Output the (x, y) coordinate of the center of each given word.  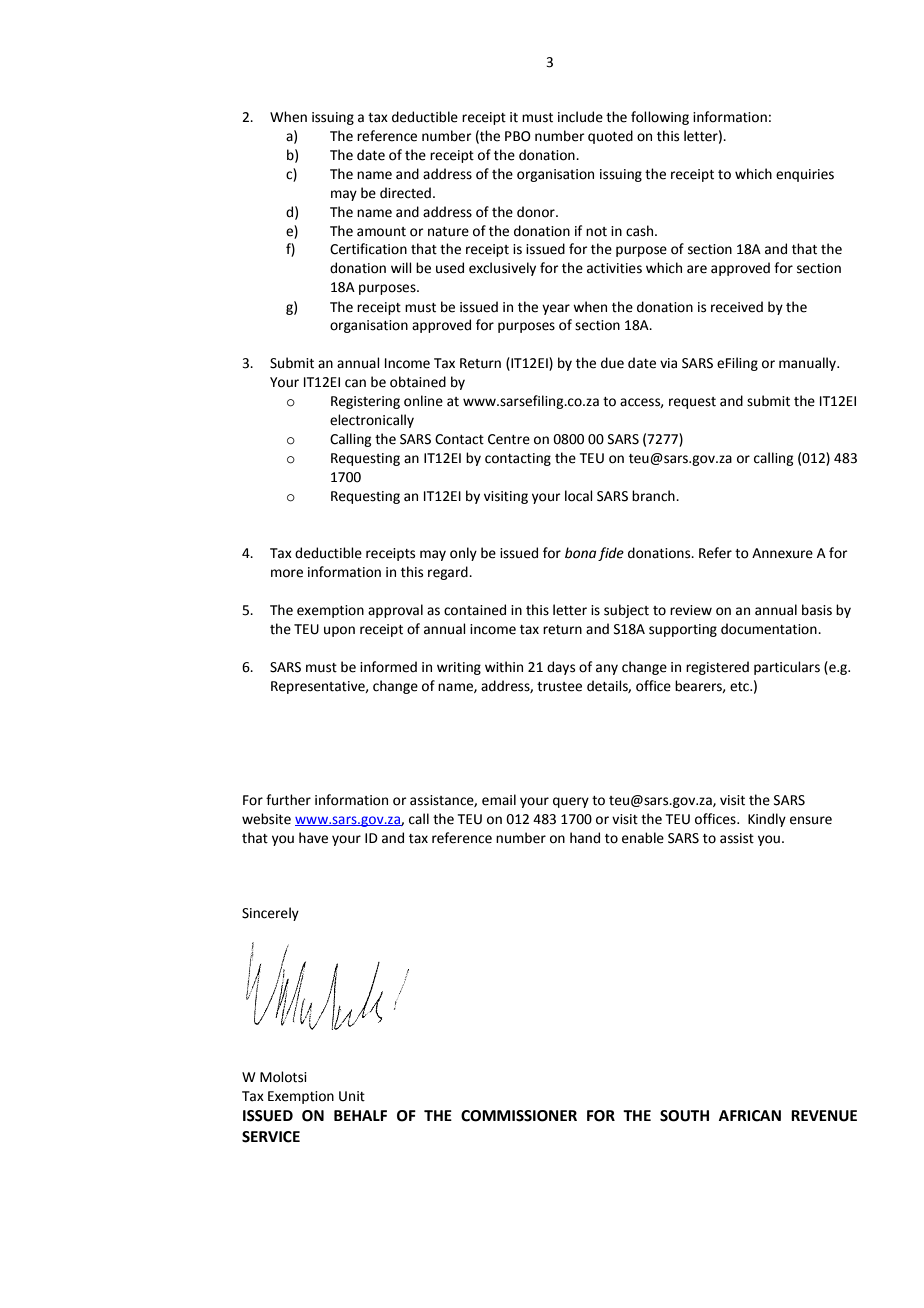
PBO (518, 136)
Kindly (767, 820)
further (288, 800)
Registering (365, 402)
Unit (352, 1096)
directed (405, 193)
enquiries (805, 175)
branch (654, 496)
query (571, 802)
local (579, 496)
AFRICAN (750, 1116)
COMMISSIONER (519, 1116)
